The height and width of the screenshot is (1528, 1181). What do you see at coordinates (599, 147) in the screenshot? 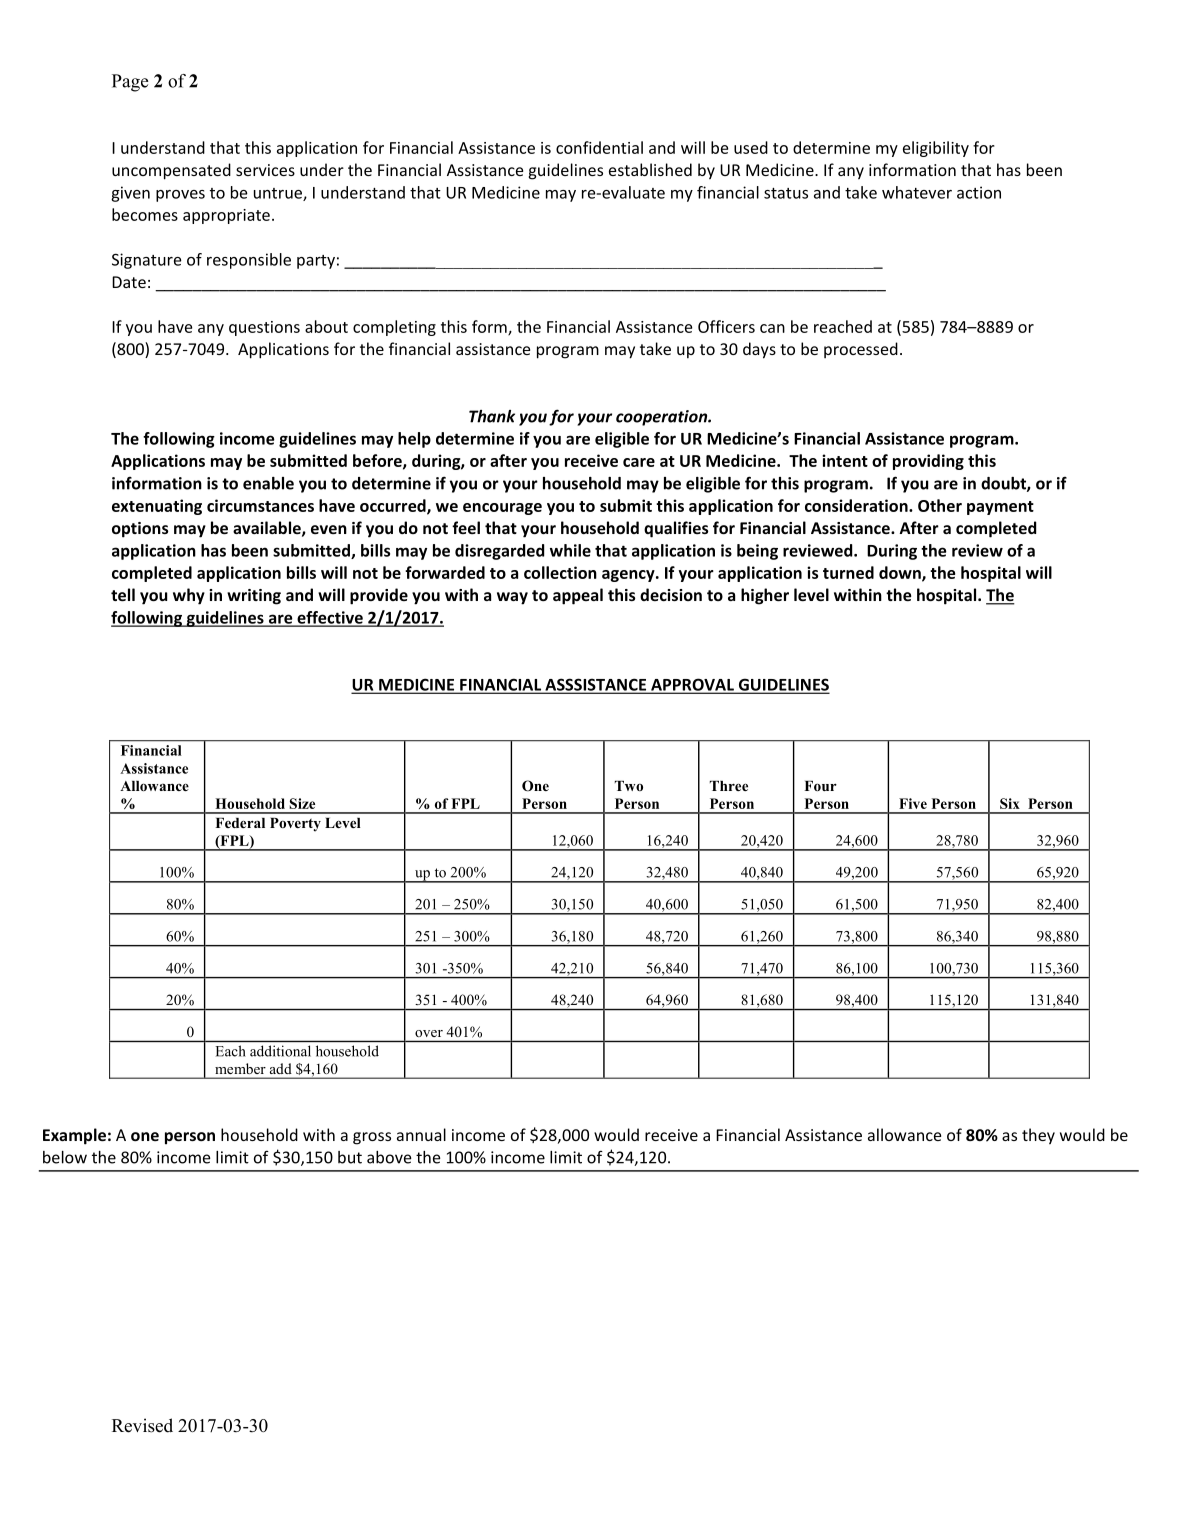
I see `confidential` at bounding box center [599, 147].
